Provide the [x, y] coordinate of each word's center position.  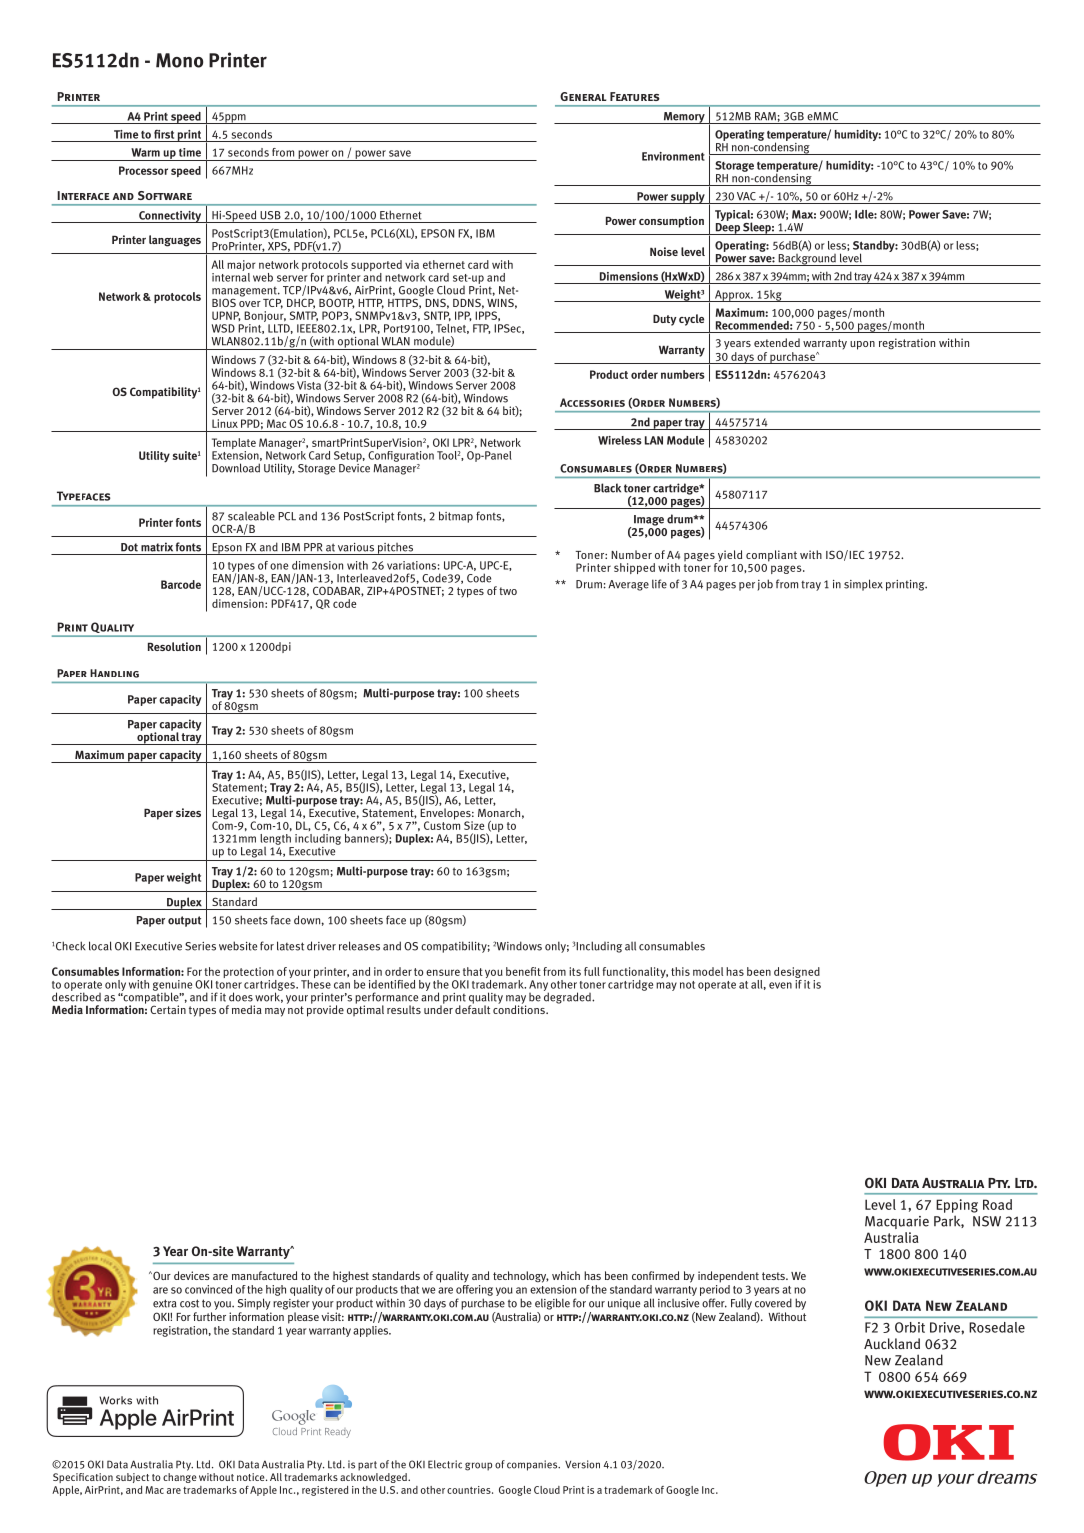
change [180, 1476]
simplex [863, 585]
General [583, 96]
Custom [442, 824]
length [275, 839]
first [164, 134]
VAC [746, 196]
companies [533, 1465]
